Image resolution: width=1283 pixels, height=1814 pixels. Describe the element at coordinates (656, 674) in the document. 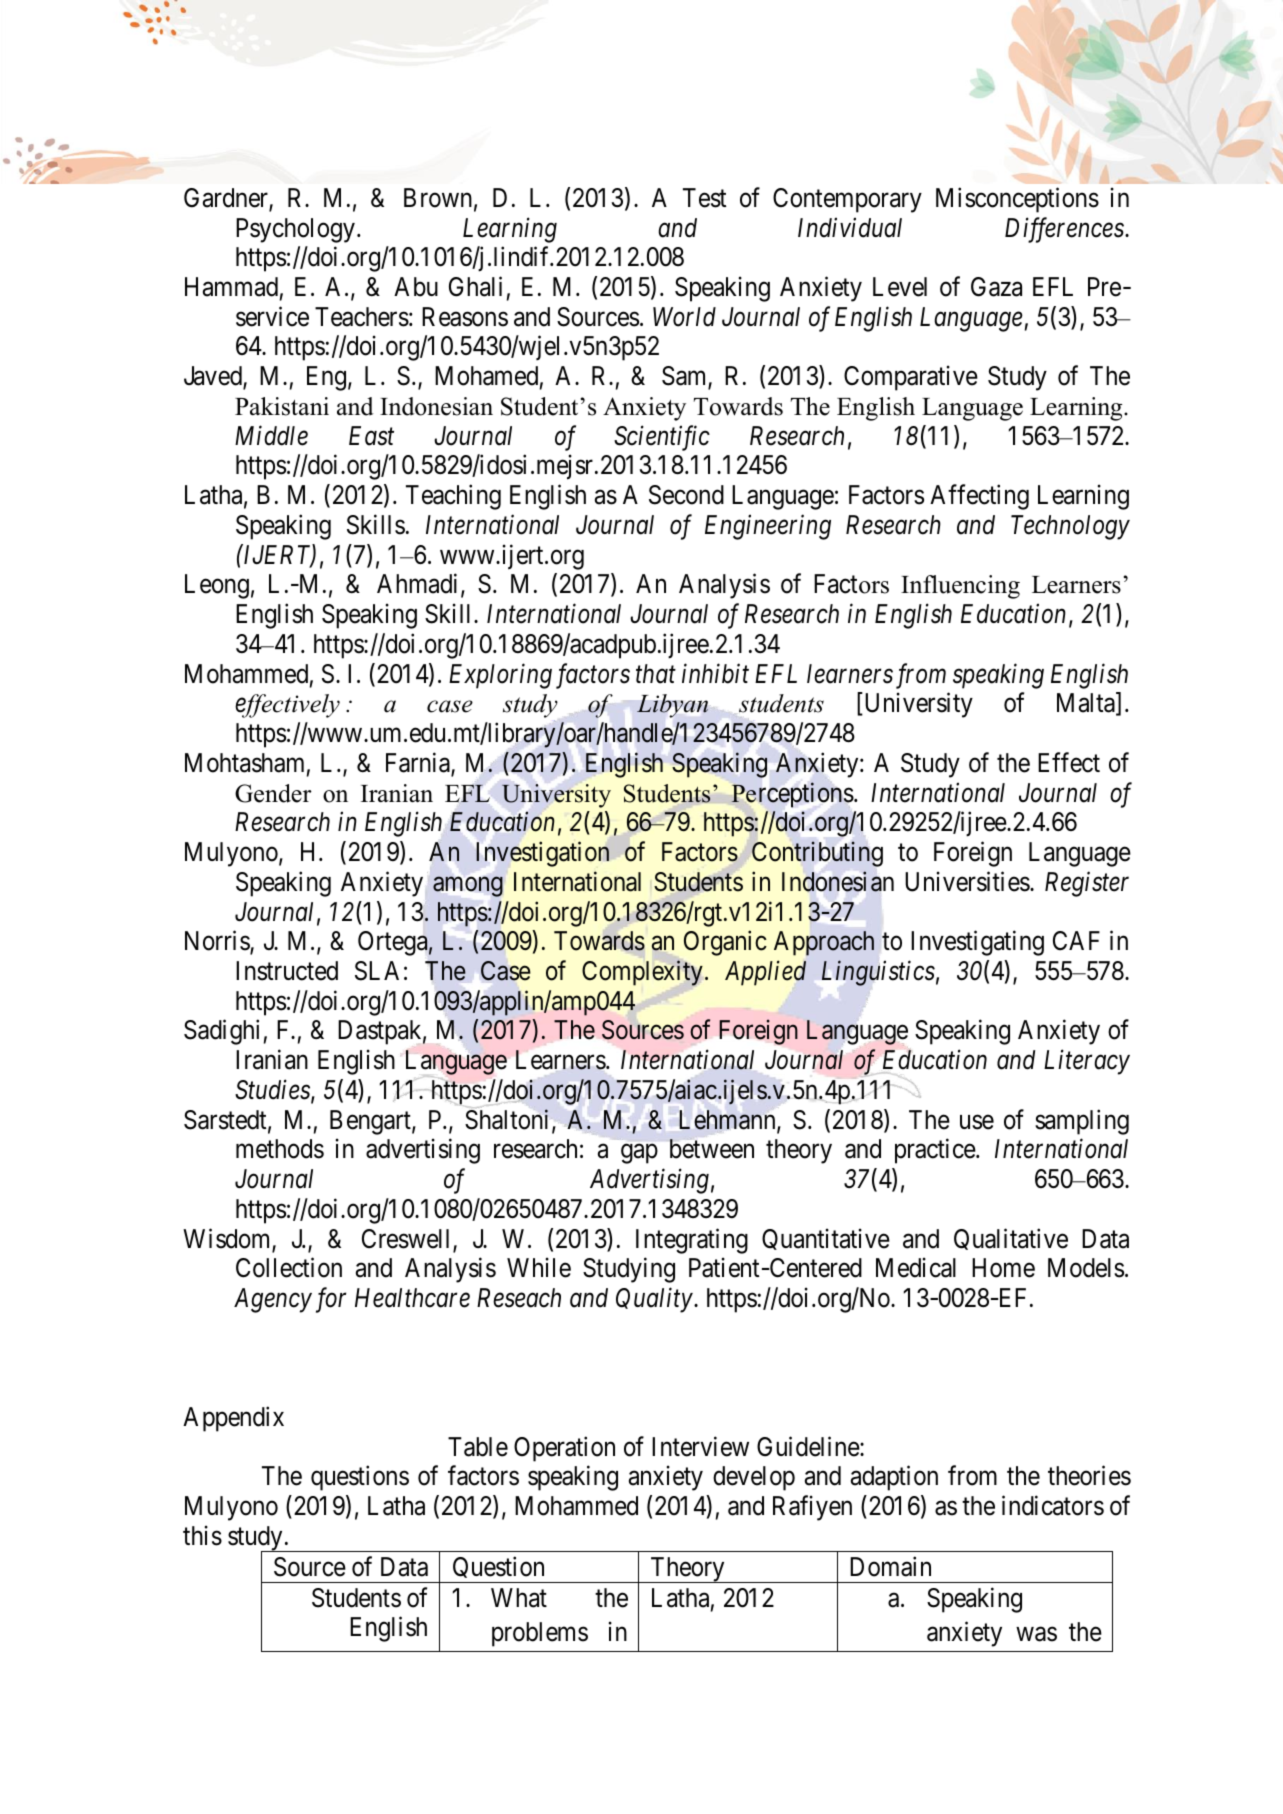

I see `that` at that location.
